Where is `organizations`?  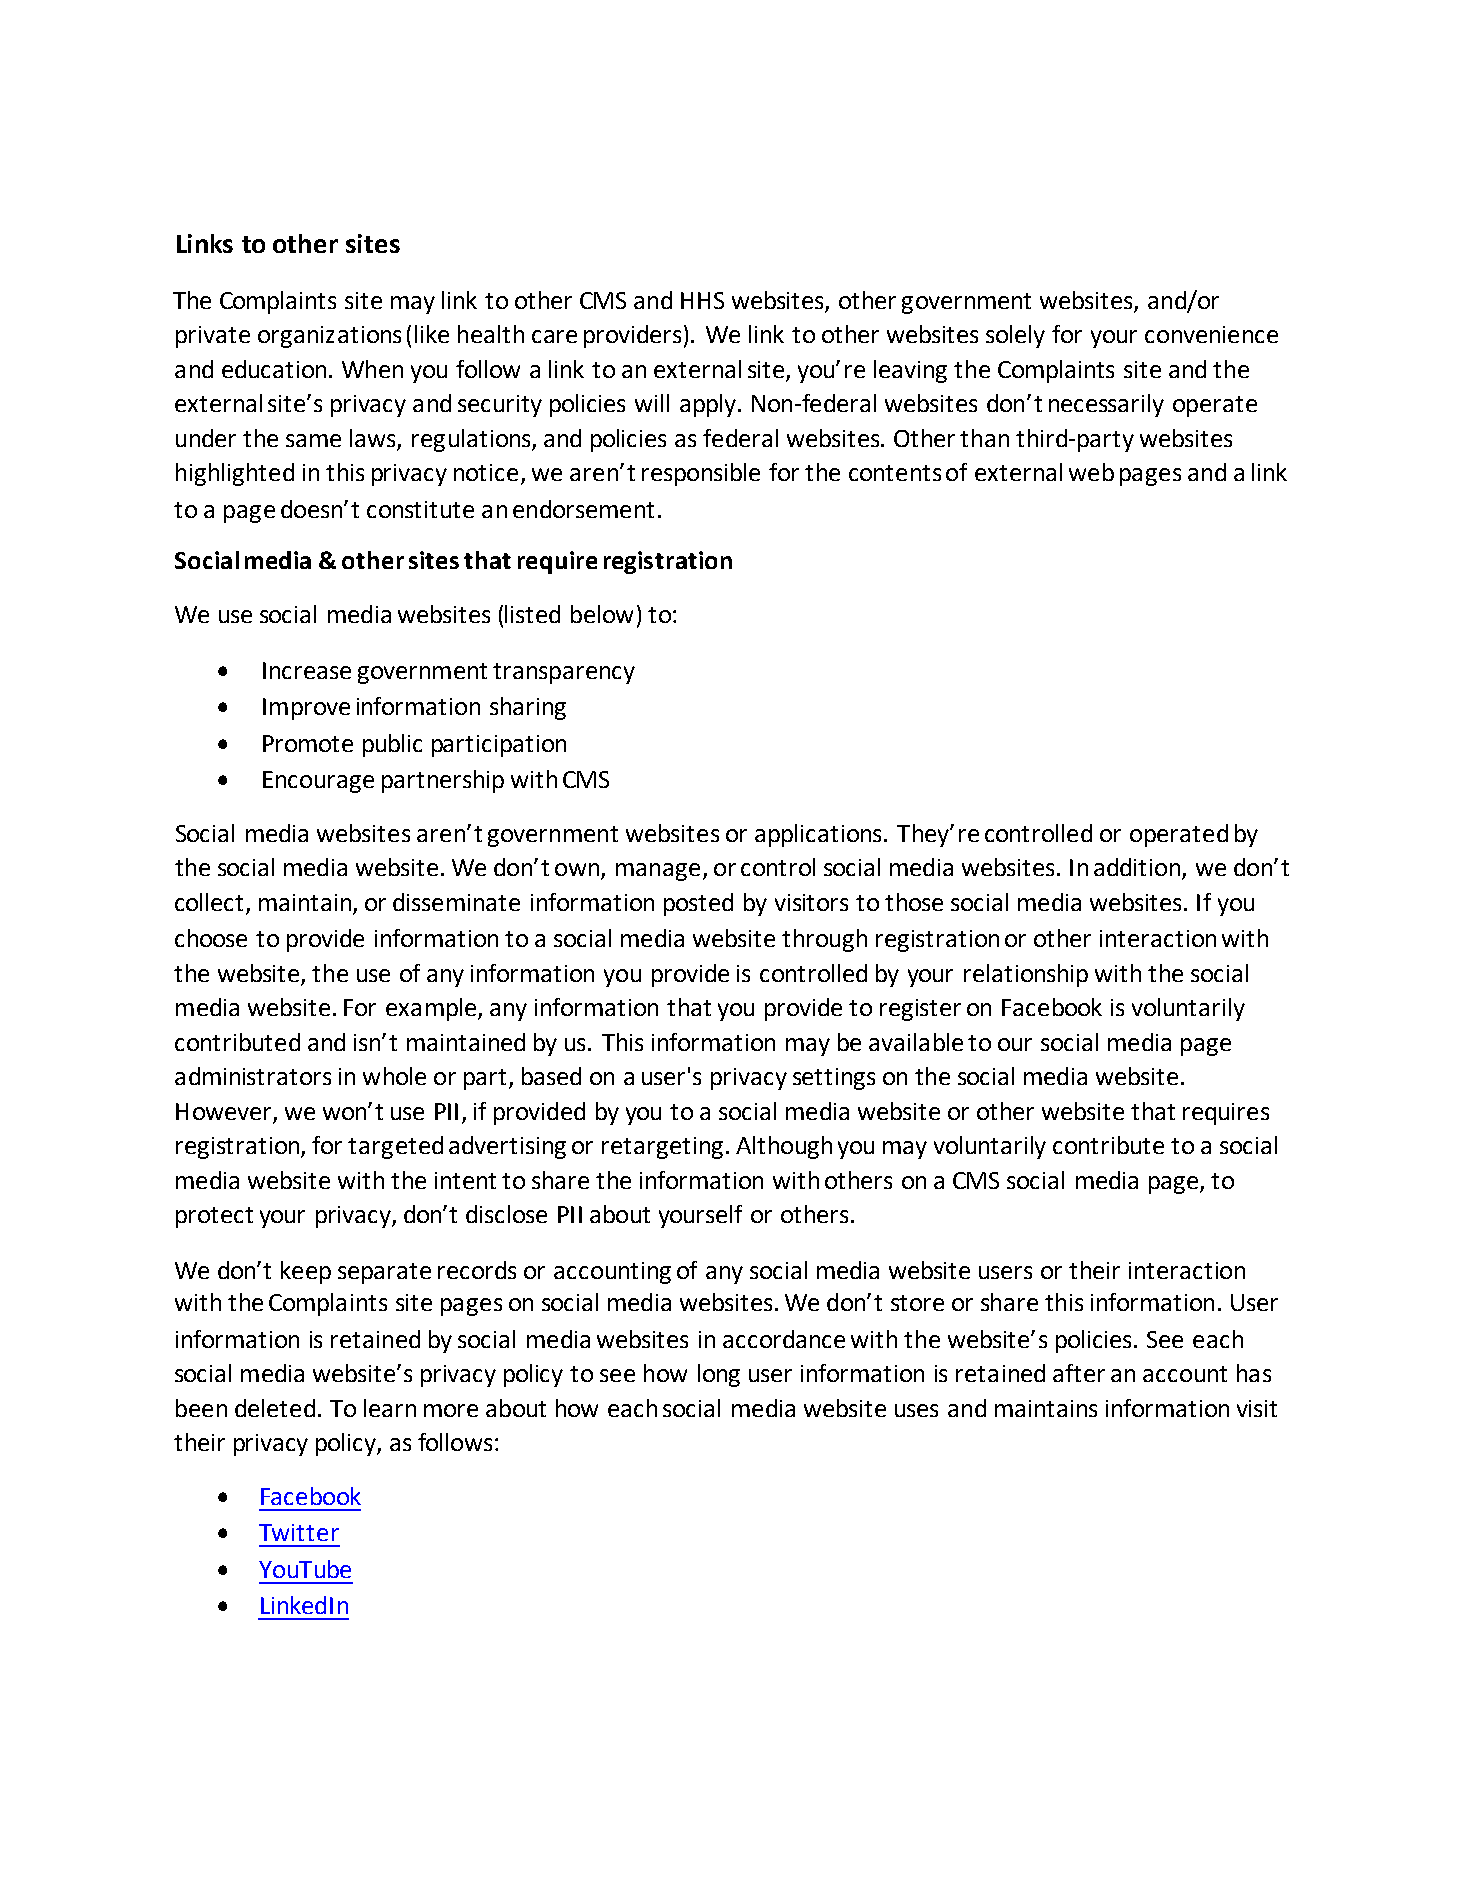
organizations is located at coordinates (329, 337).
